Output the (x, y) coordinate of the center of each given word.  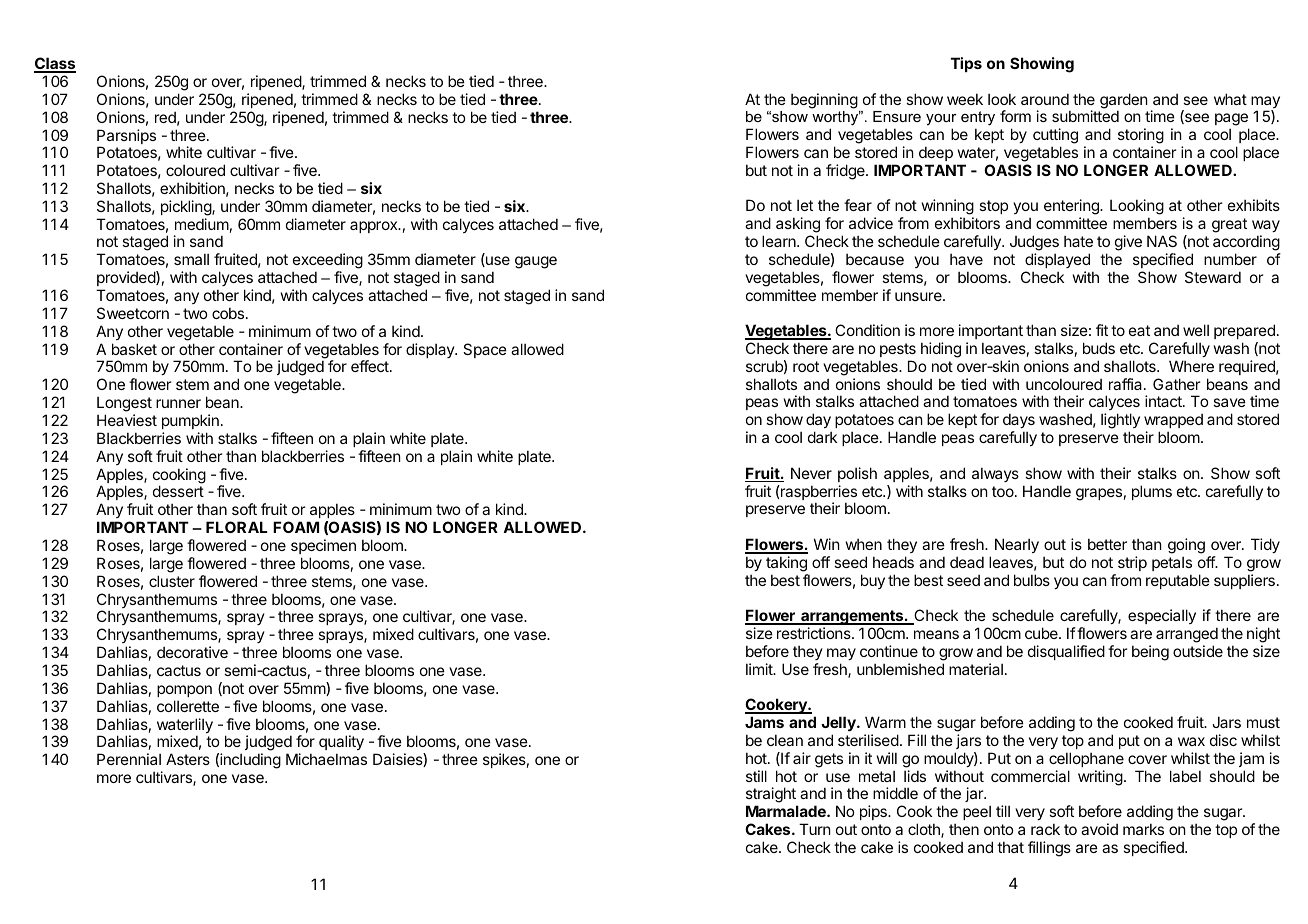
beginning (824, 101)
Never (811, 473)
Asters (188, 759)
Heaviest (127, 420)
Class (55, 64)
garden (1124, 102)
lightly (1120, 422)
